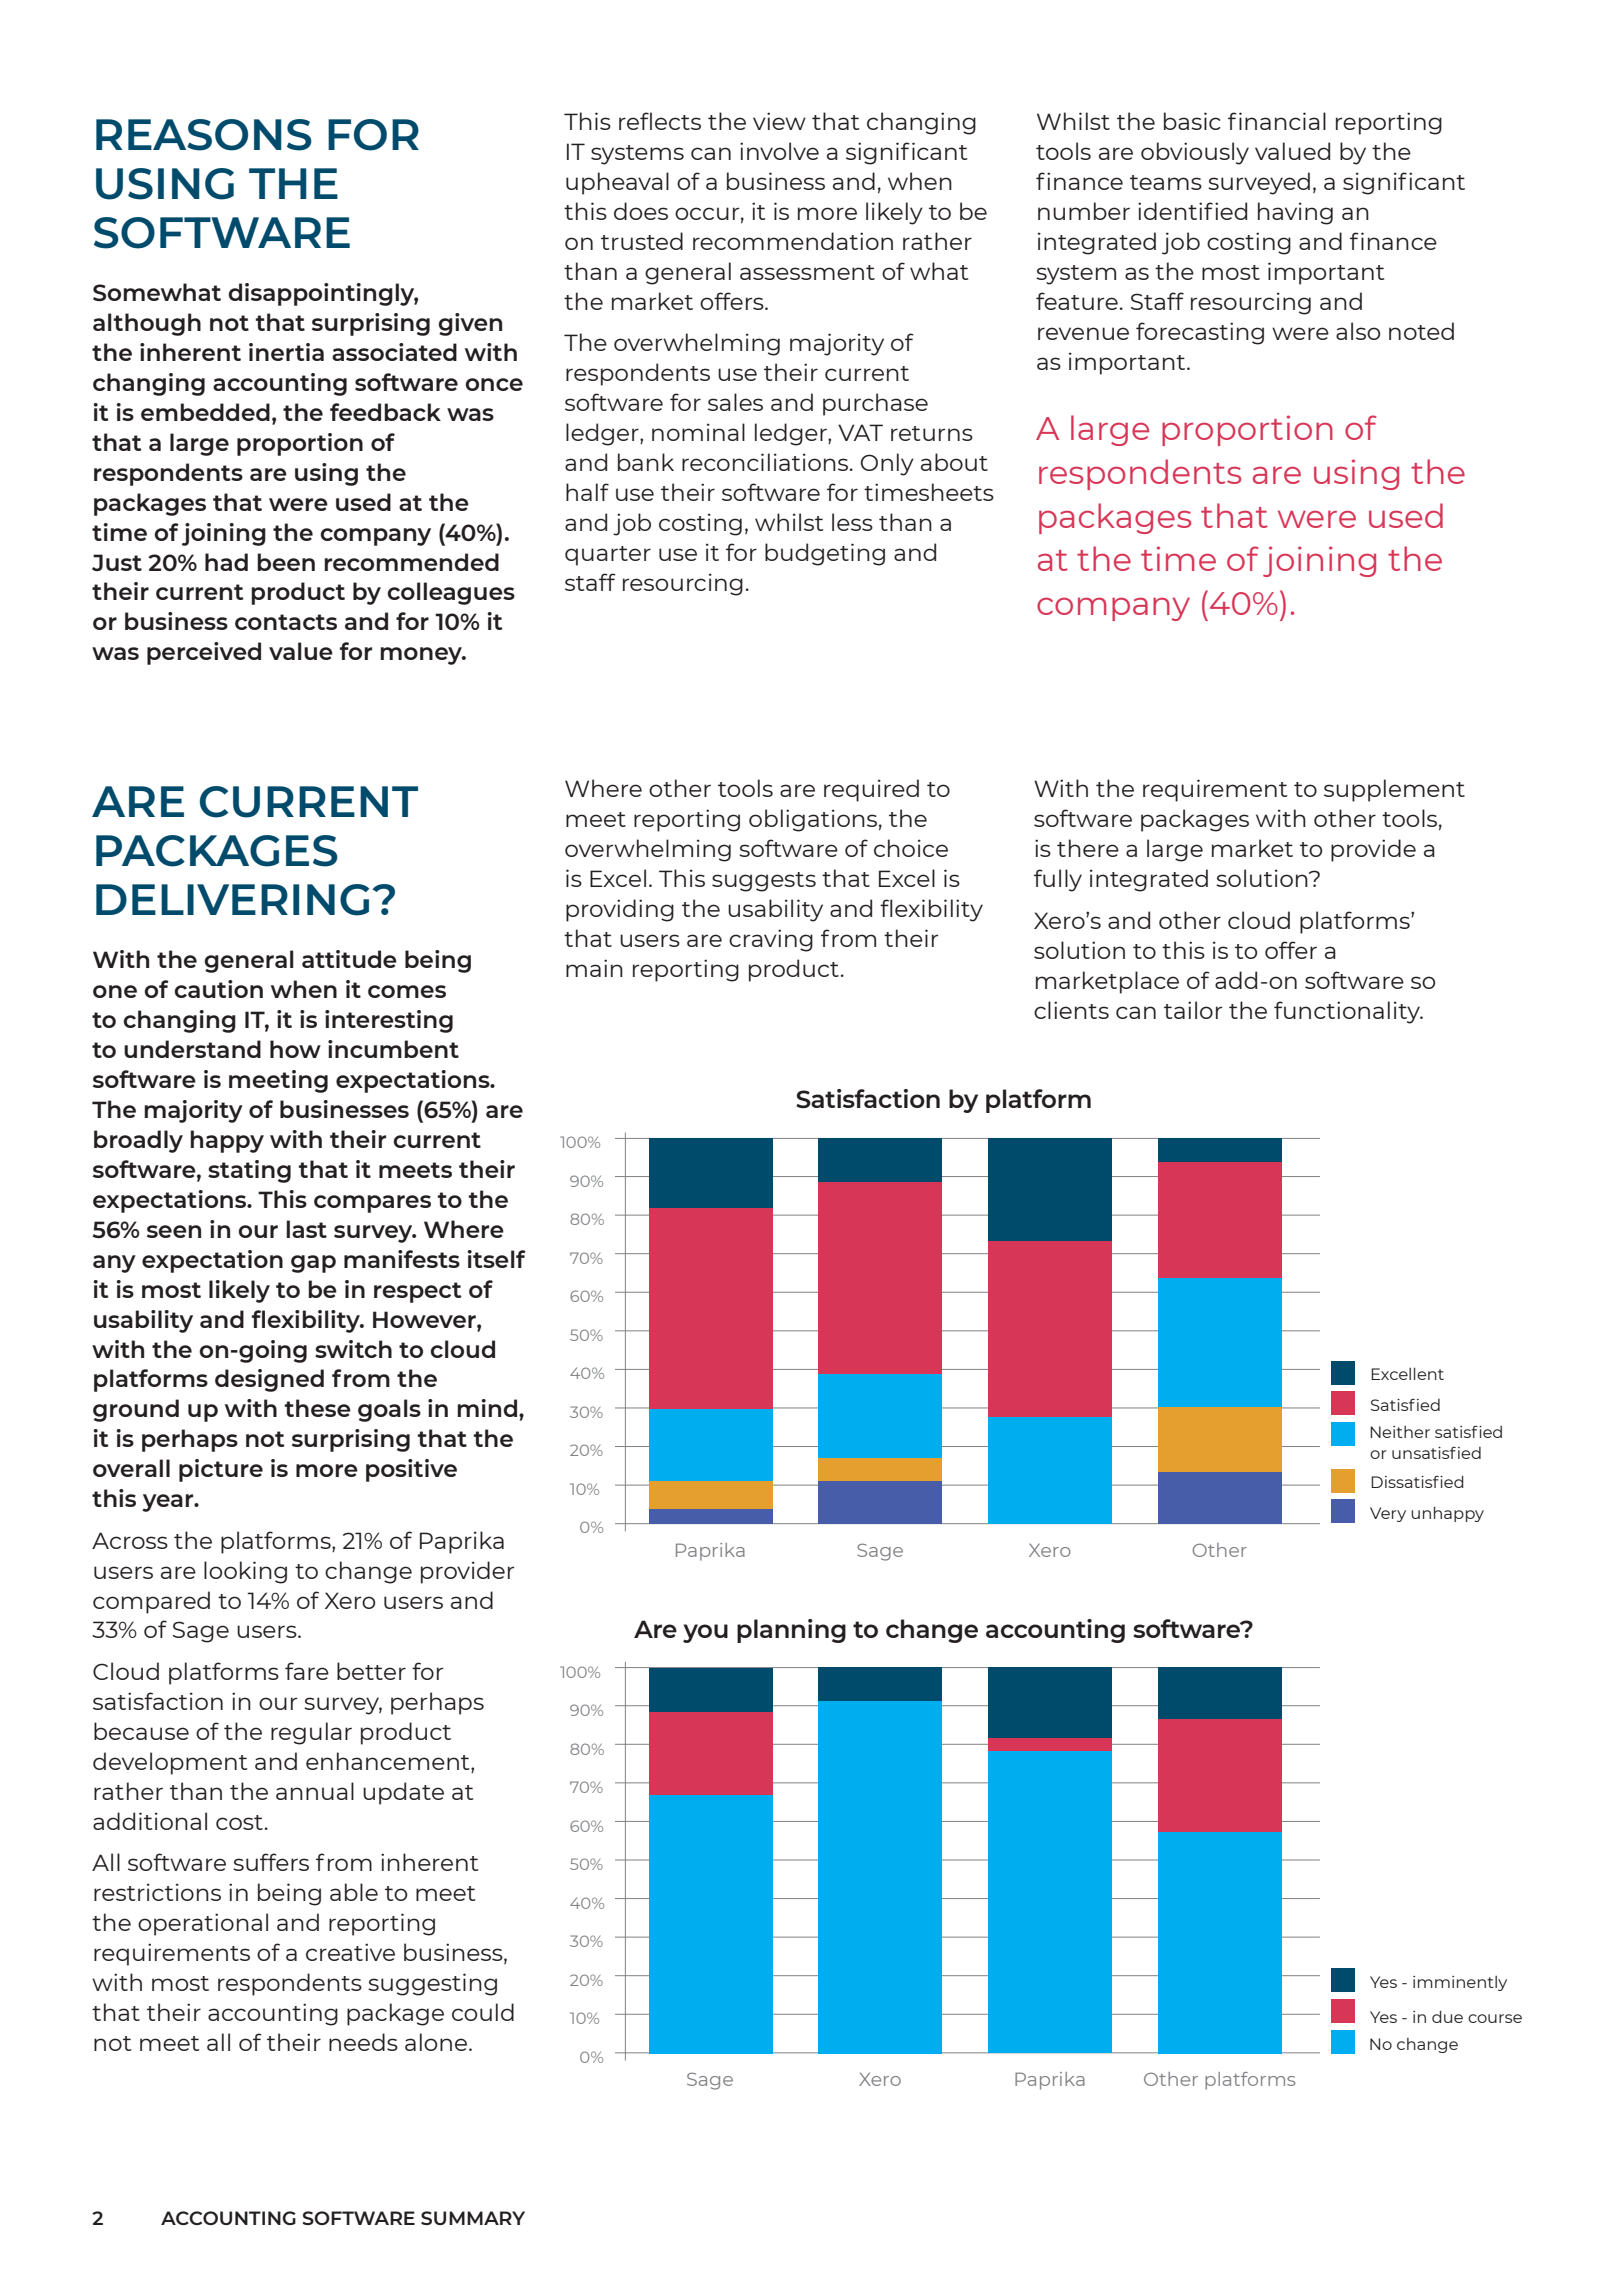 The height and width of the screenshot is (2291, 1620). What do you see at coordinates (771, 940) in the screenshot?
I see `craving` at bounding box center [771, 940].
